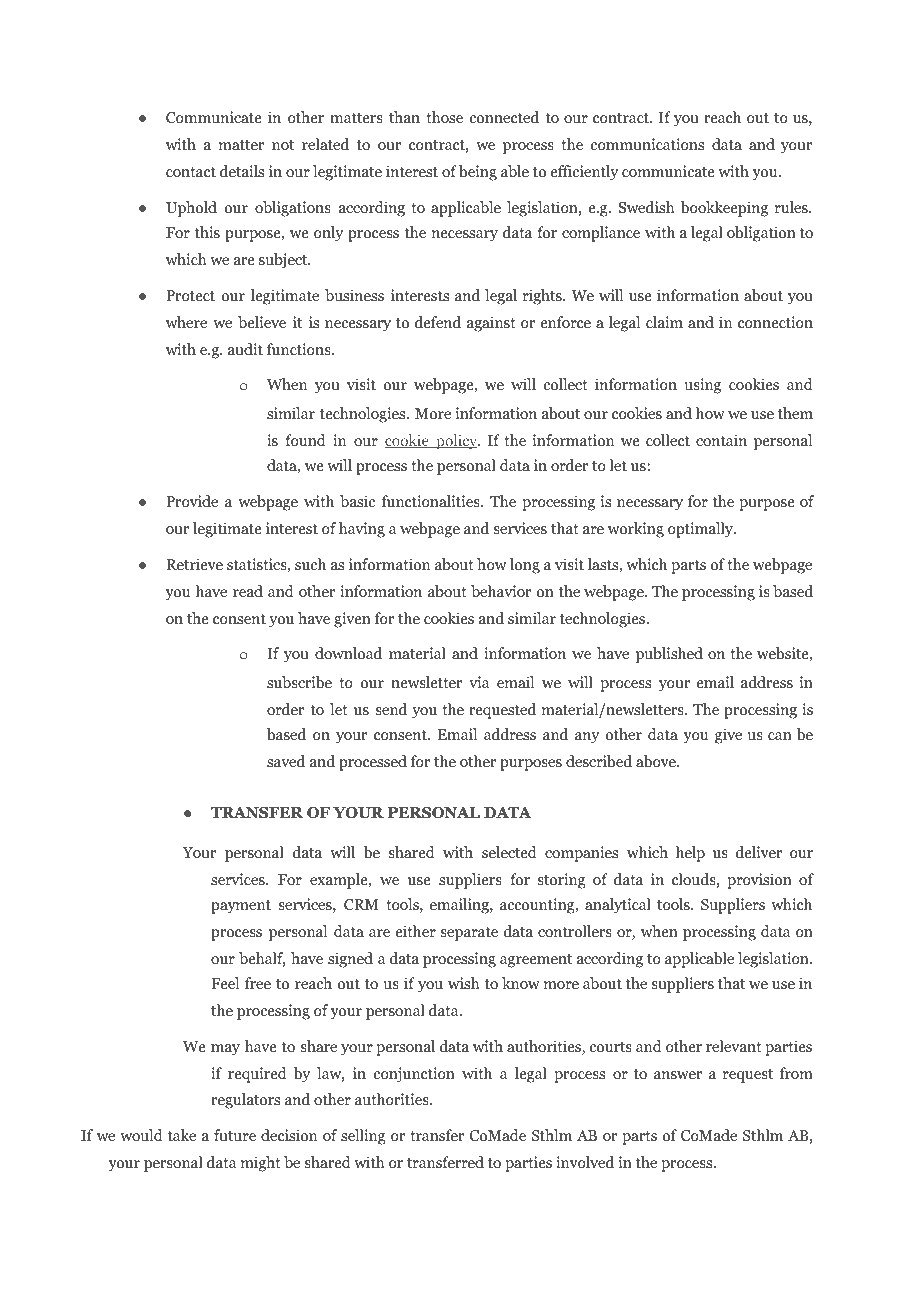 Image resolution: width=924 pixels, height=1308 pixels. I want to click on communications, so click(647, 144).
